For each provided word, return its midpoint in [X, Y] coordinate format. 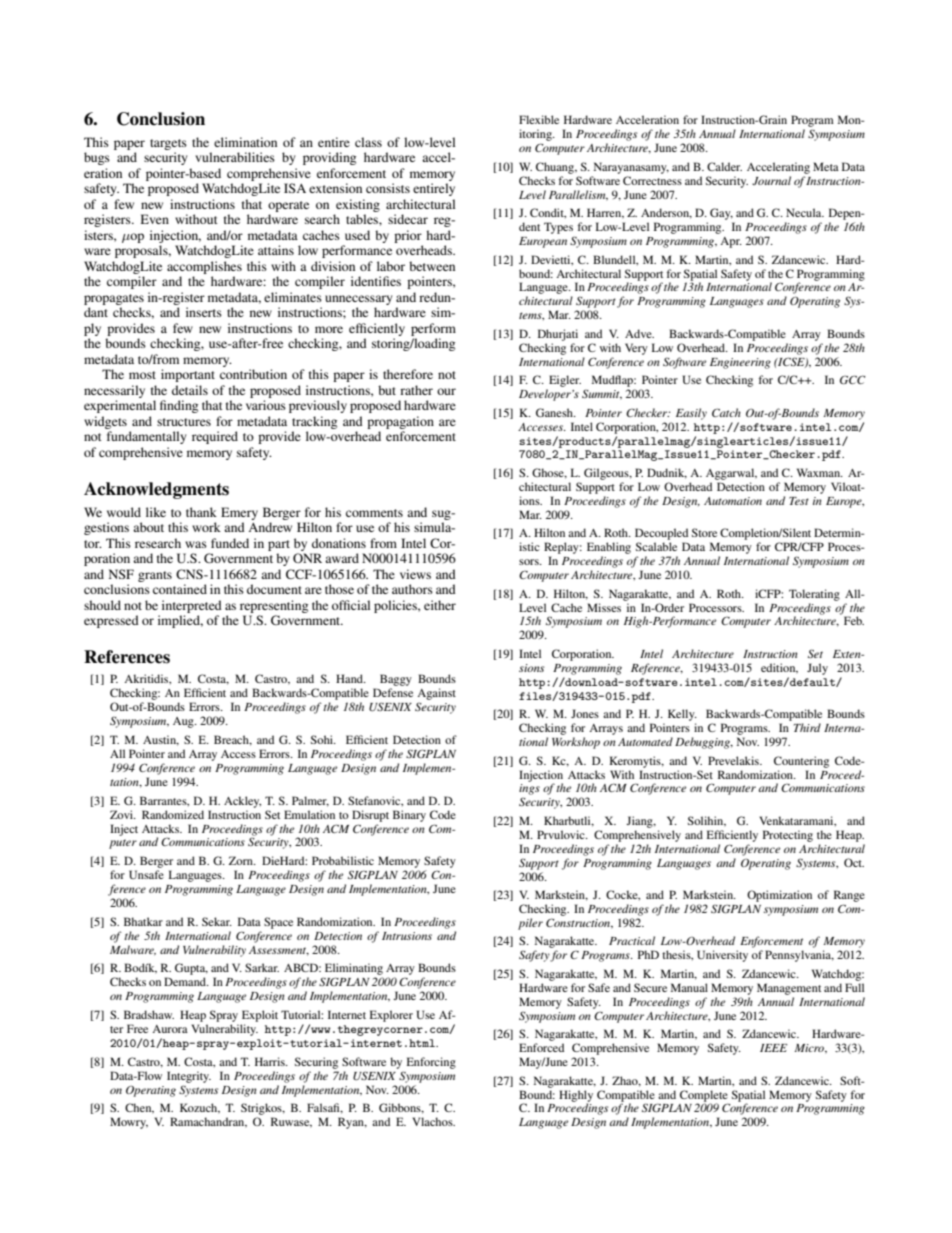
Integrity [189, 1077]
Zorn [242, 860]
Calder [724, 166]
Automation [733, 501]
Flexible [539, 119]
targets [168, 144]
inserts [204, 312]
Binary [409, 816]
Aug [184, 722]
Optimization [779, 896]
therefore [408, 374]
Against [436, 694]
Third [807, 727]
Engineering [740, 363]
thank [201, 512]
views [415, 574]
